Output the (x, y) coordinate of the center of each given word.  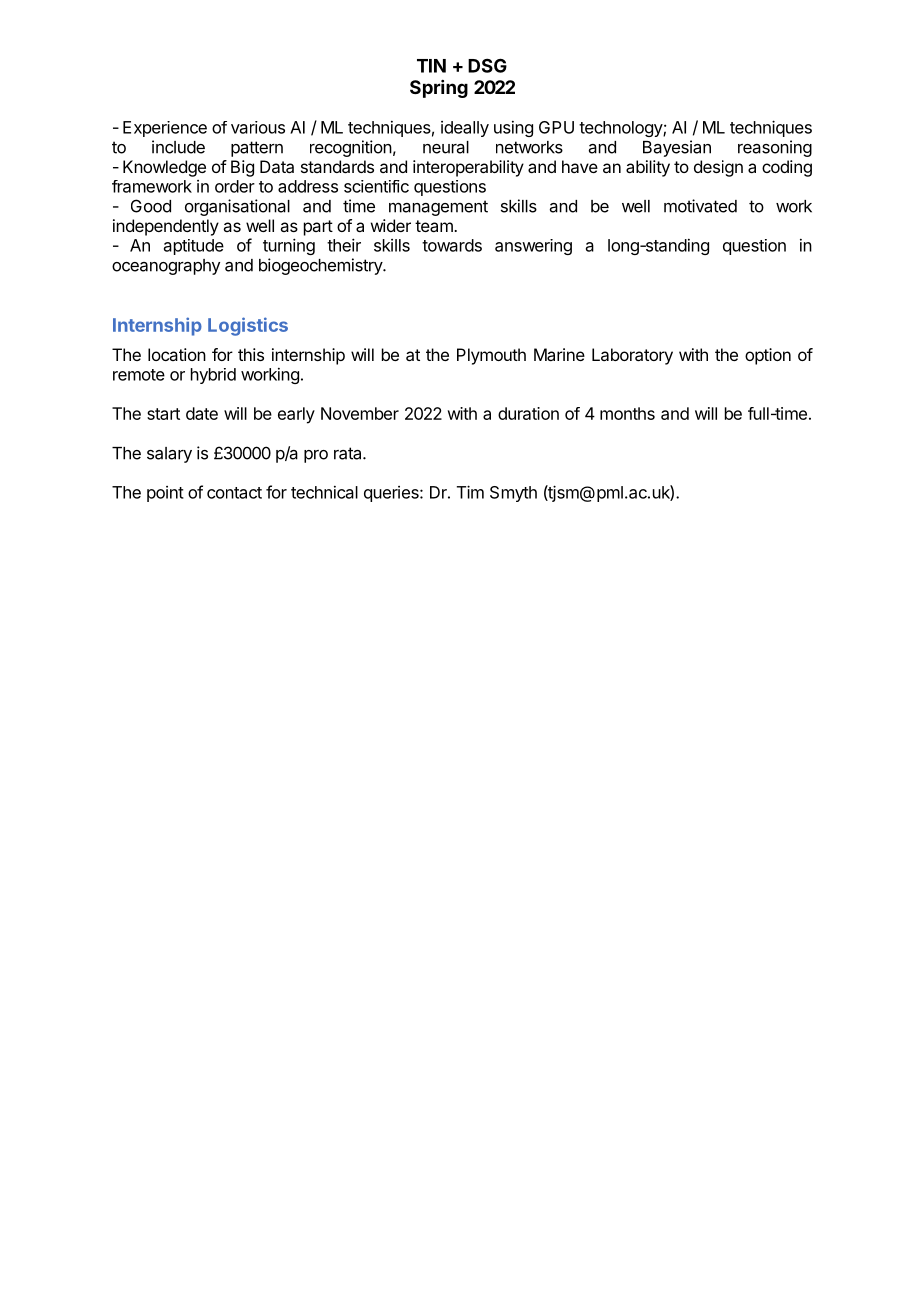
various (258, 127)
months (627, 413)
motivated (700, 206)
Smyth (513, 494)
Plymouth (491, 356)
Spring (439, 89)
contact (234, 493)
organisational (237, 207)
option (768, 356)
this (251, 354)
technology (621, 129)
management (438, 208)
